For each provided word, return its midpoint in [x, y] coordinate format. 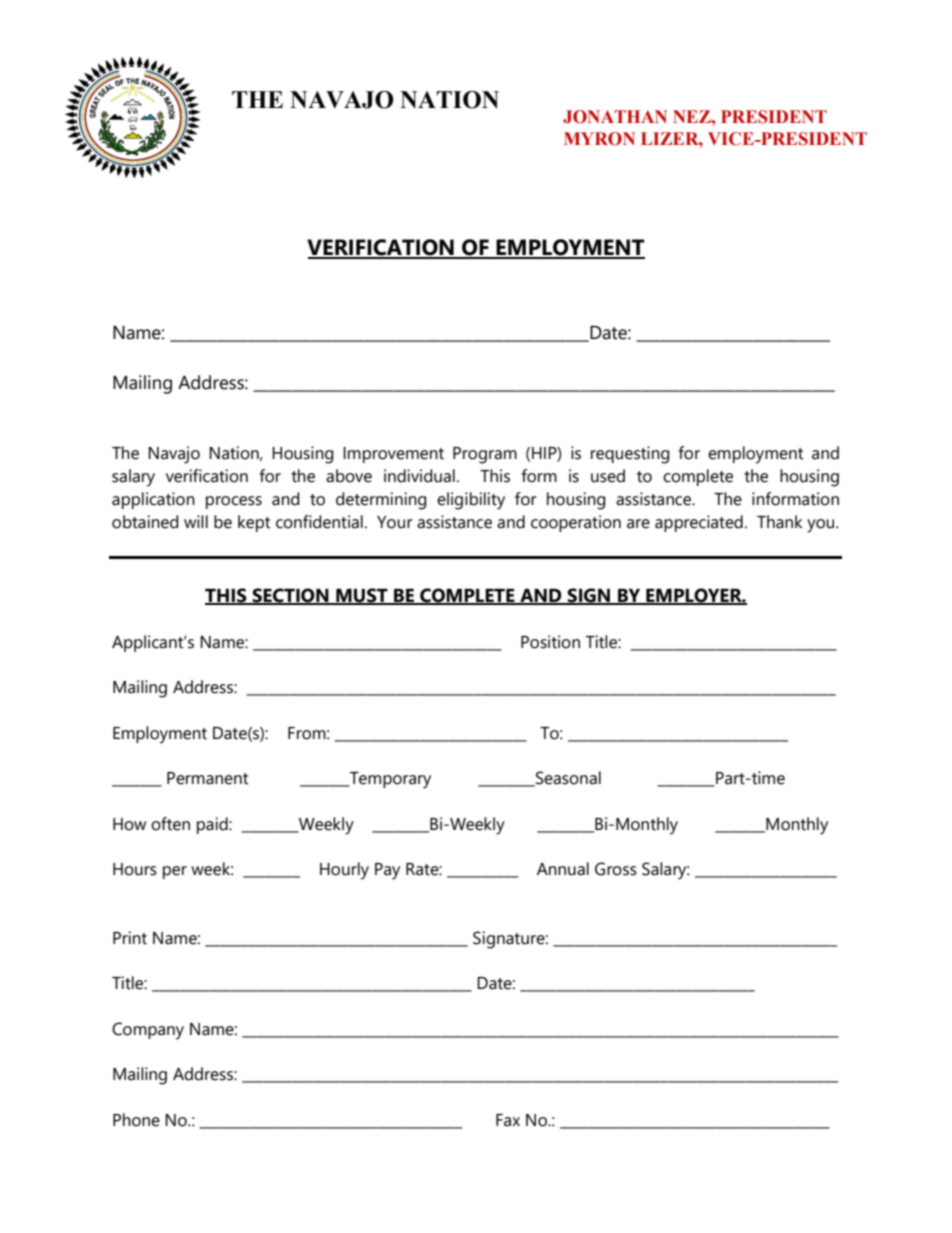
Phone [136, 1120]
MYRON [599, 139]
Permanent [207, 778]
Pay [387, 871]
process [234, 502]
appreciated [699, 523]
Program [485, 455]
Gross [616, 869]
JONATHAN [615, 117]
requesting [630, 455]
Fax [508, 1120]
